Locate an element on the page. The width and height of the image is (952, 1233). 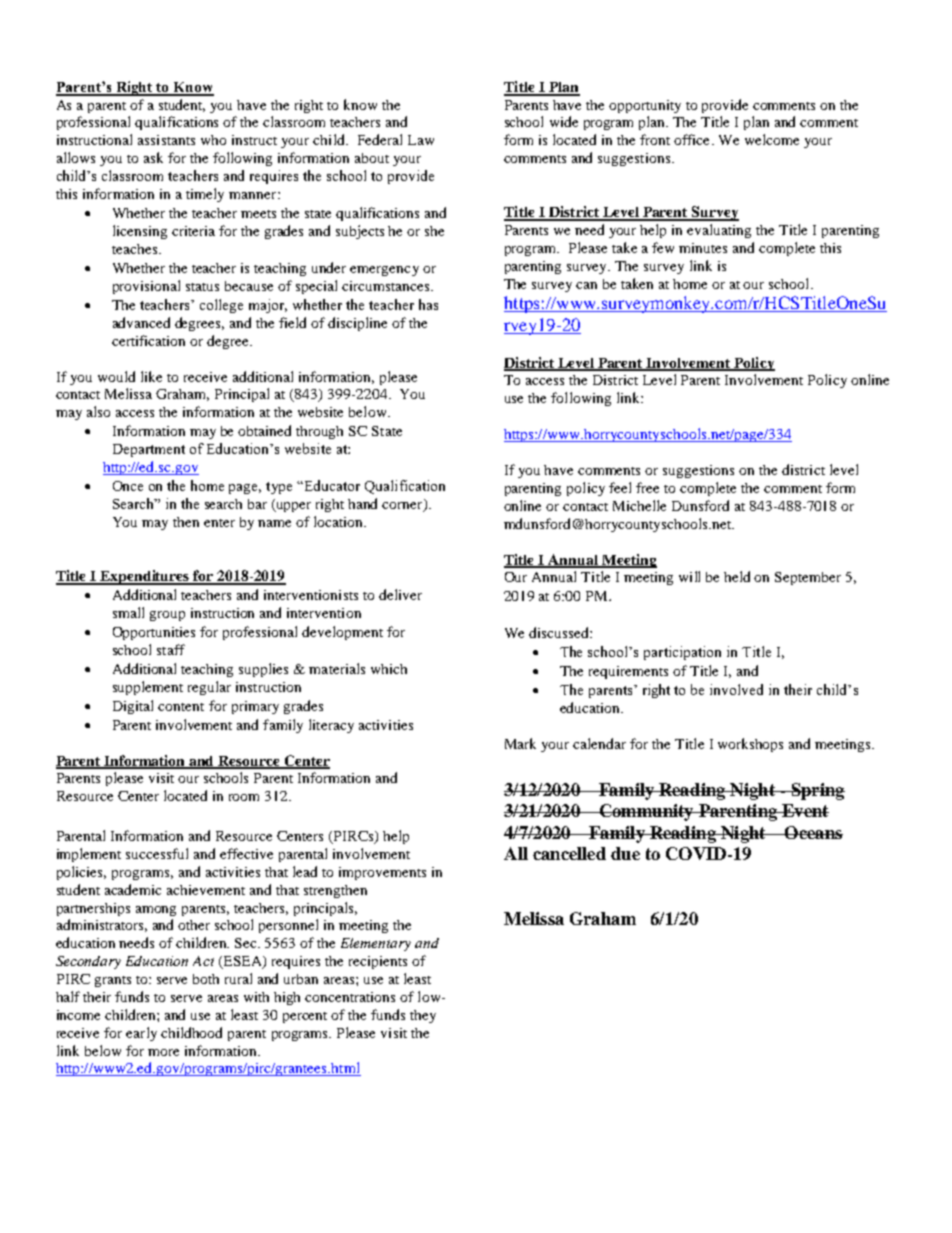
Law is located at coordinates (421, 140).
